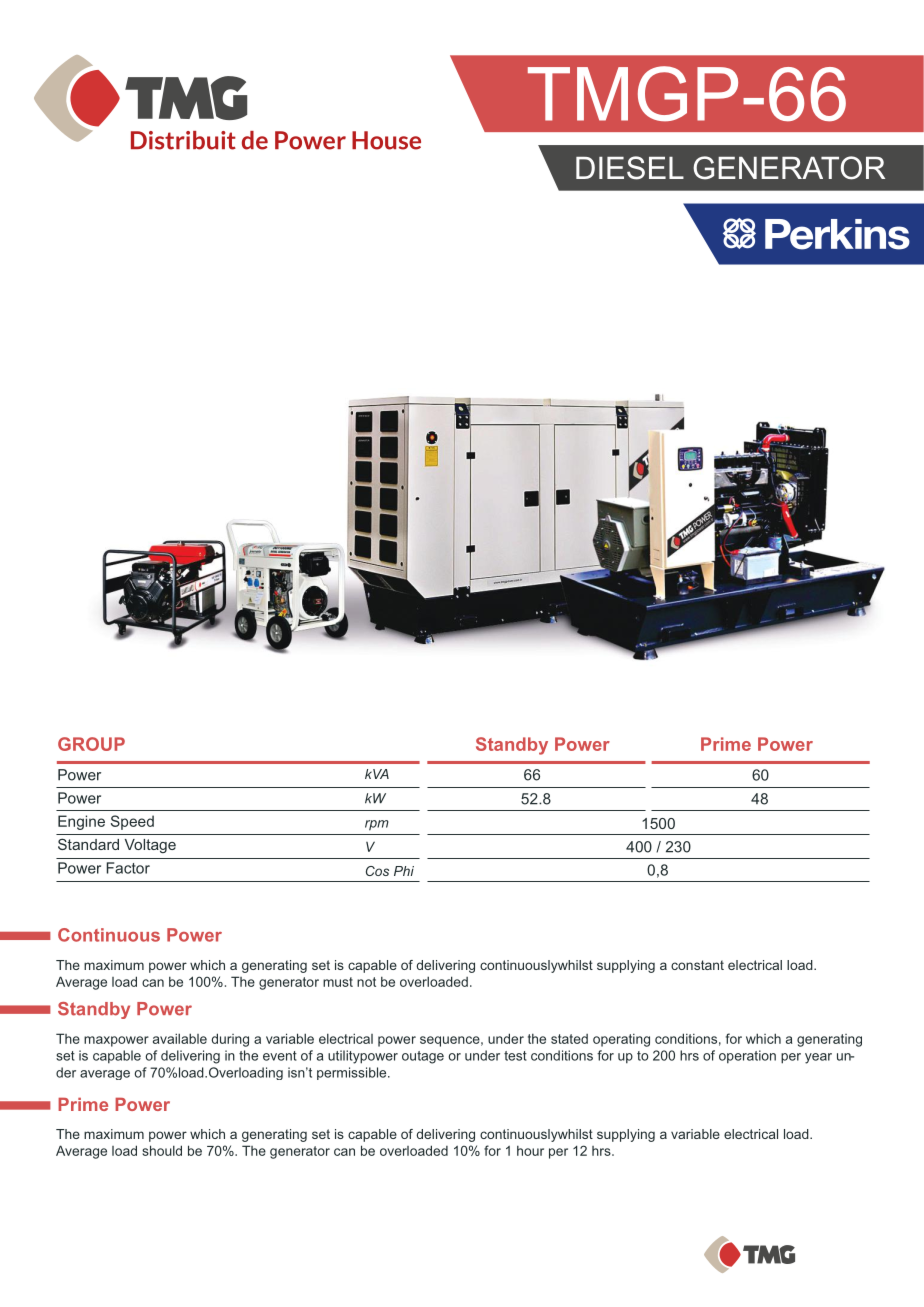 The height and width of the image is (1307, 924). Describe the element at coordinates (530, 1151) in the image. I see `hour` at that location.
